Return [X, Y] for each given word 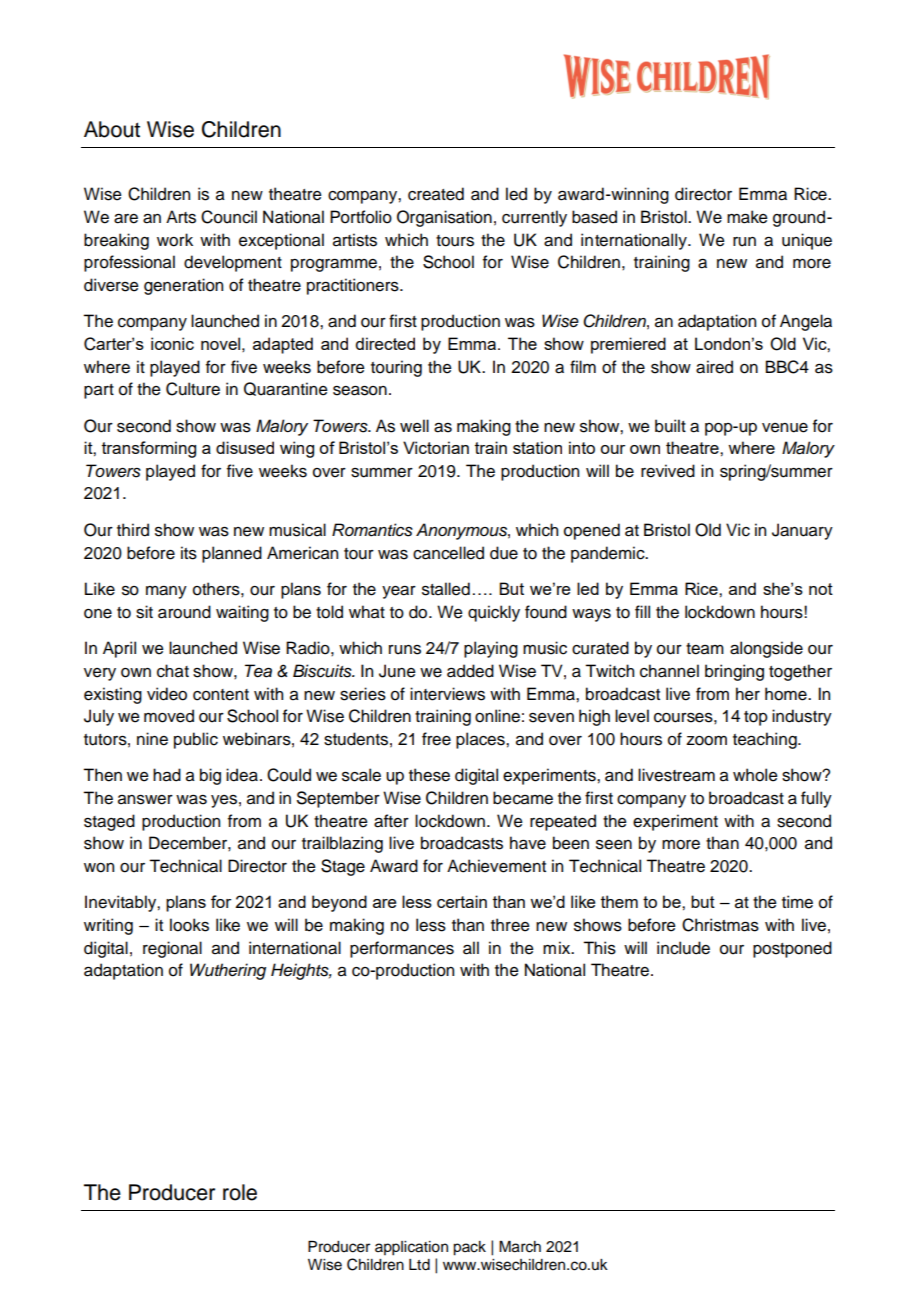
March [520, 1247]
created [436, 194]
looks [189, 925]
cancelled [448, 553]
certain [462, 901]
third [133, 530]
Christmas [720, 925]
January [802, 531]
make [747, 217]
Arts [181, 217]
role [240, 1192]
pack [469, 1248]
